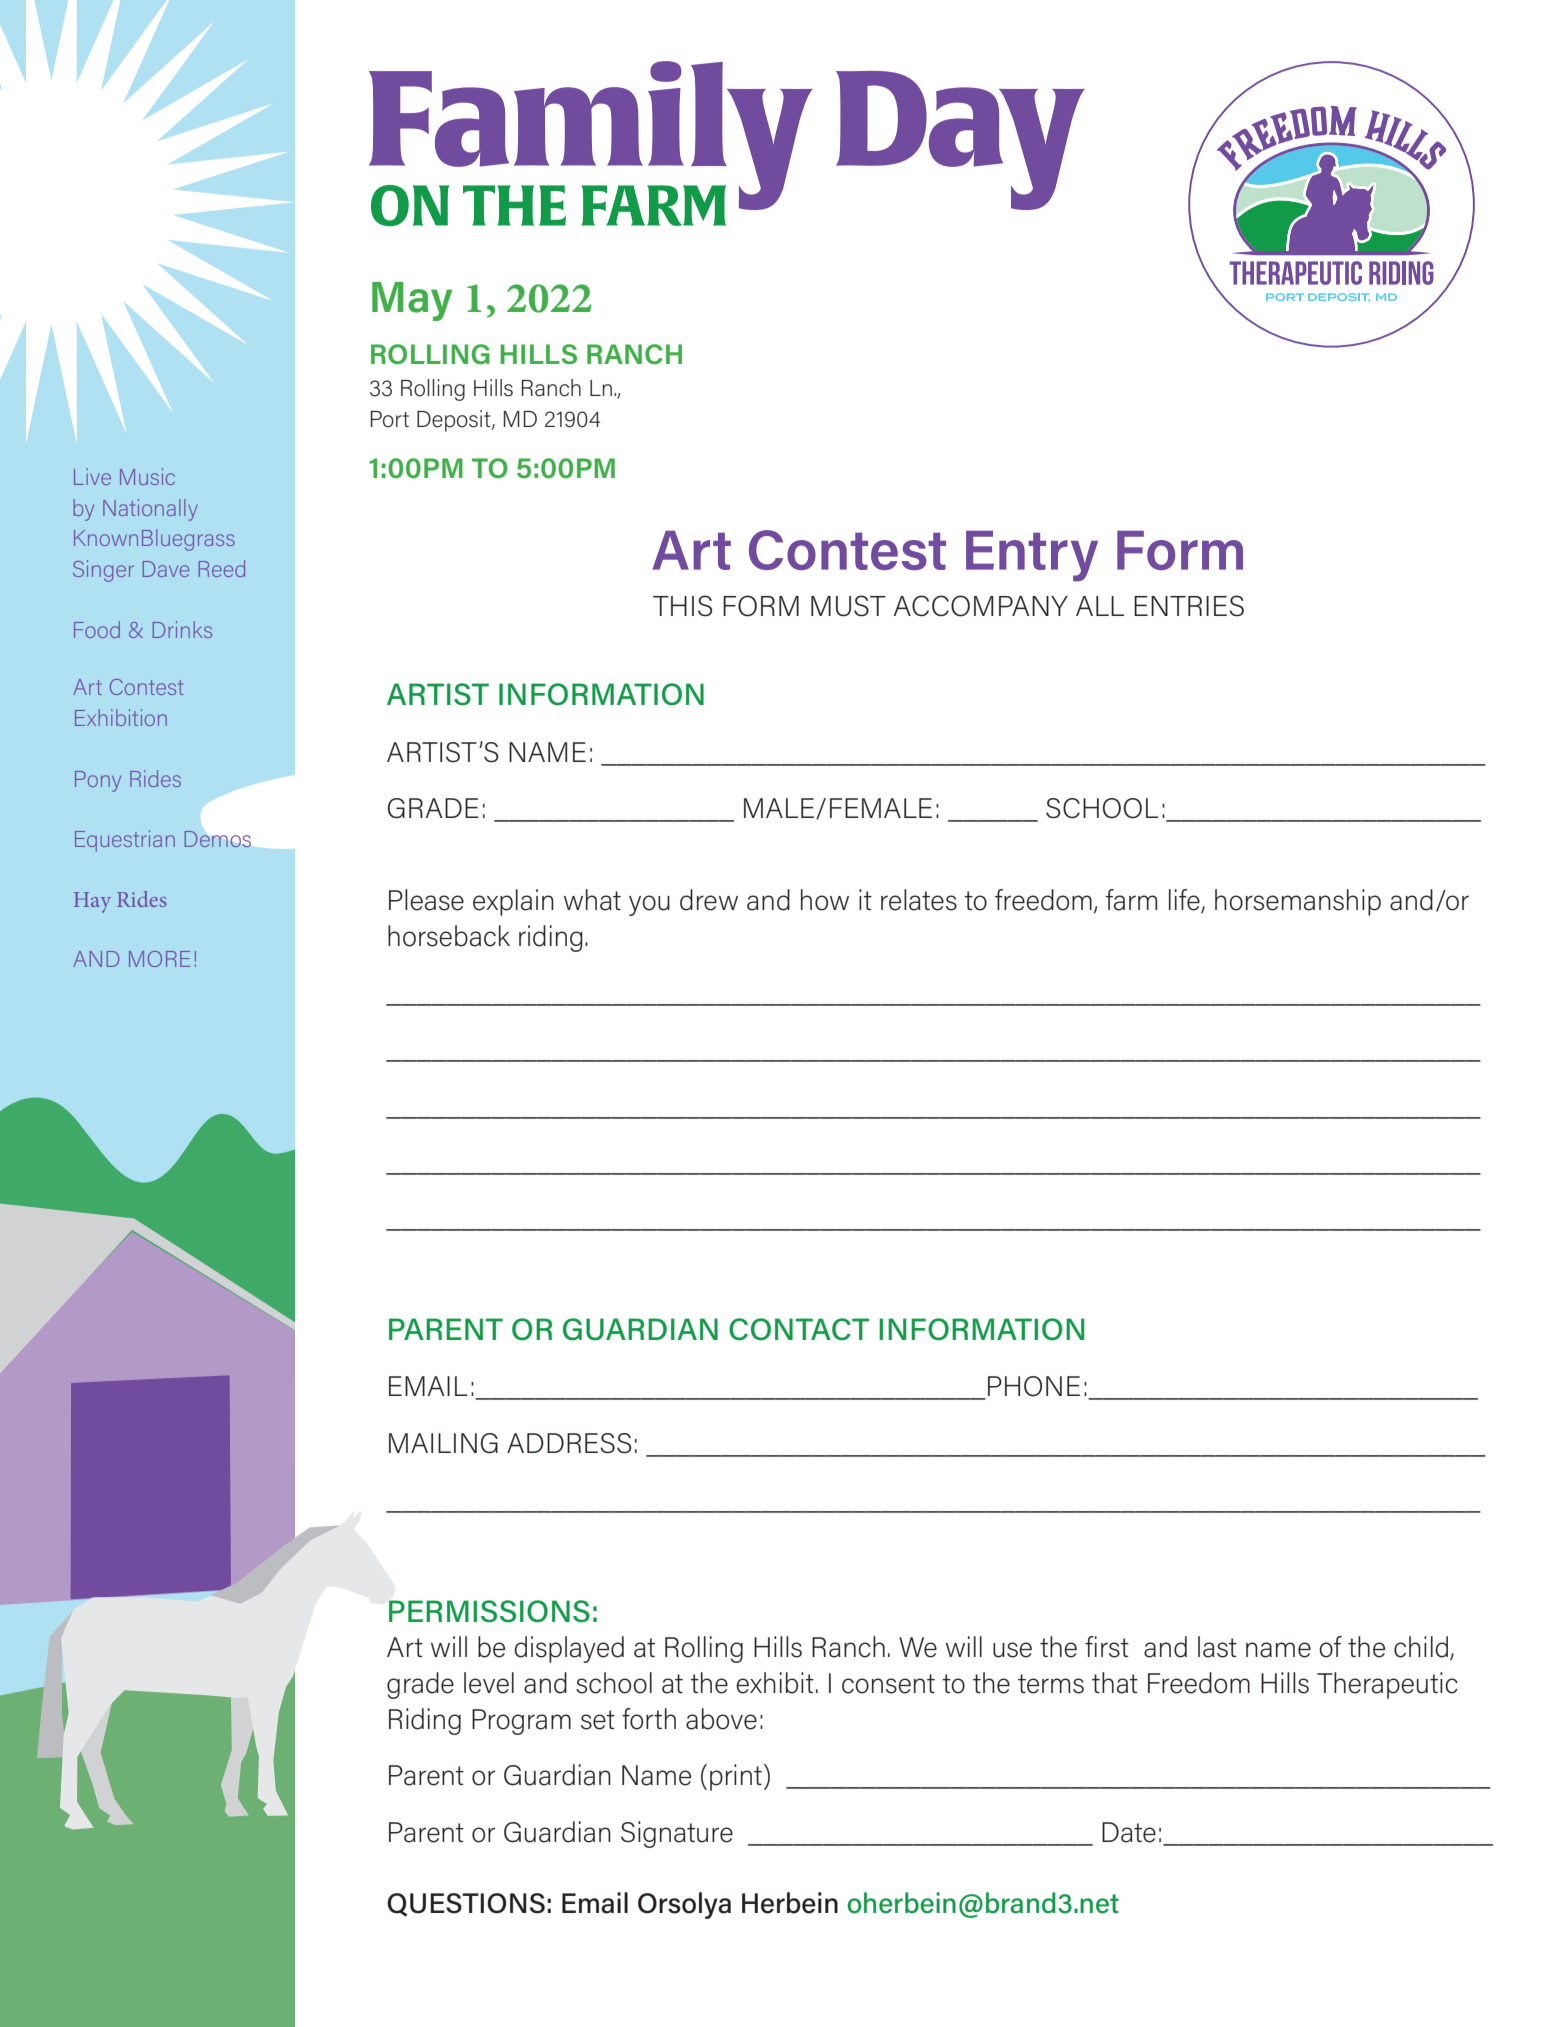 Image resolution: width=1567 pixels, height=2027 pixels. What do you see at coordinates (182, 629) in the image?
I see `Drinks` at bounding box center [182, 629].
